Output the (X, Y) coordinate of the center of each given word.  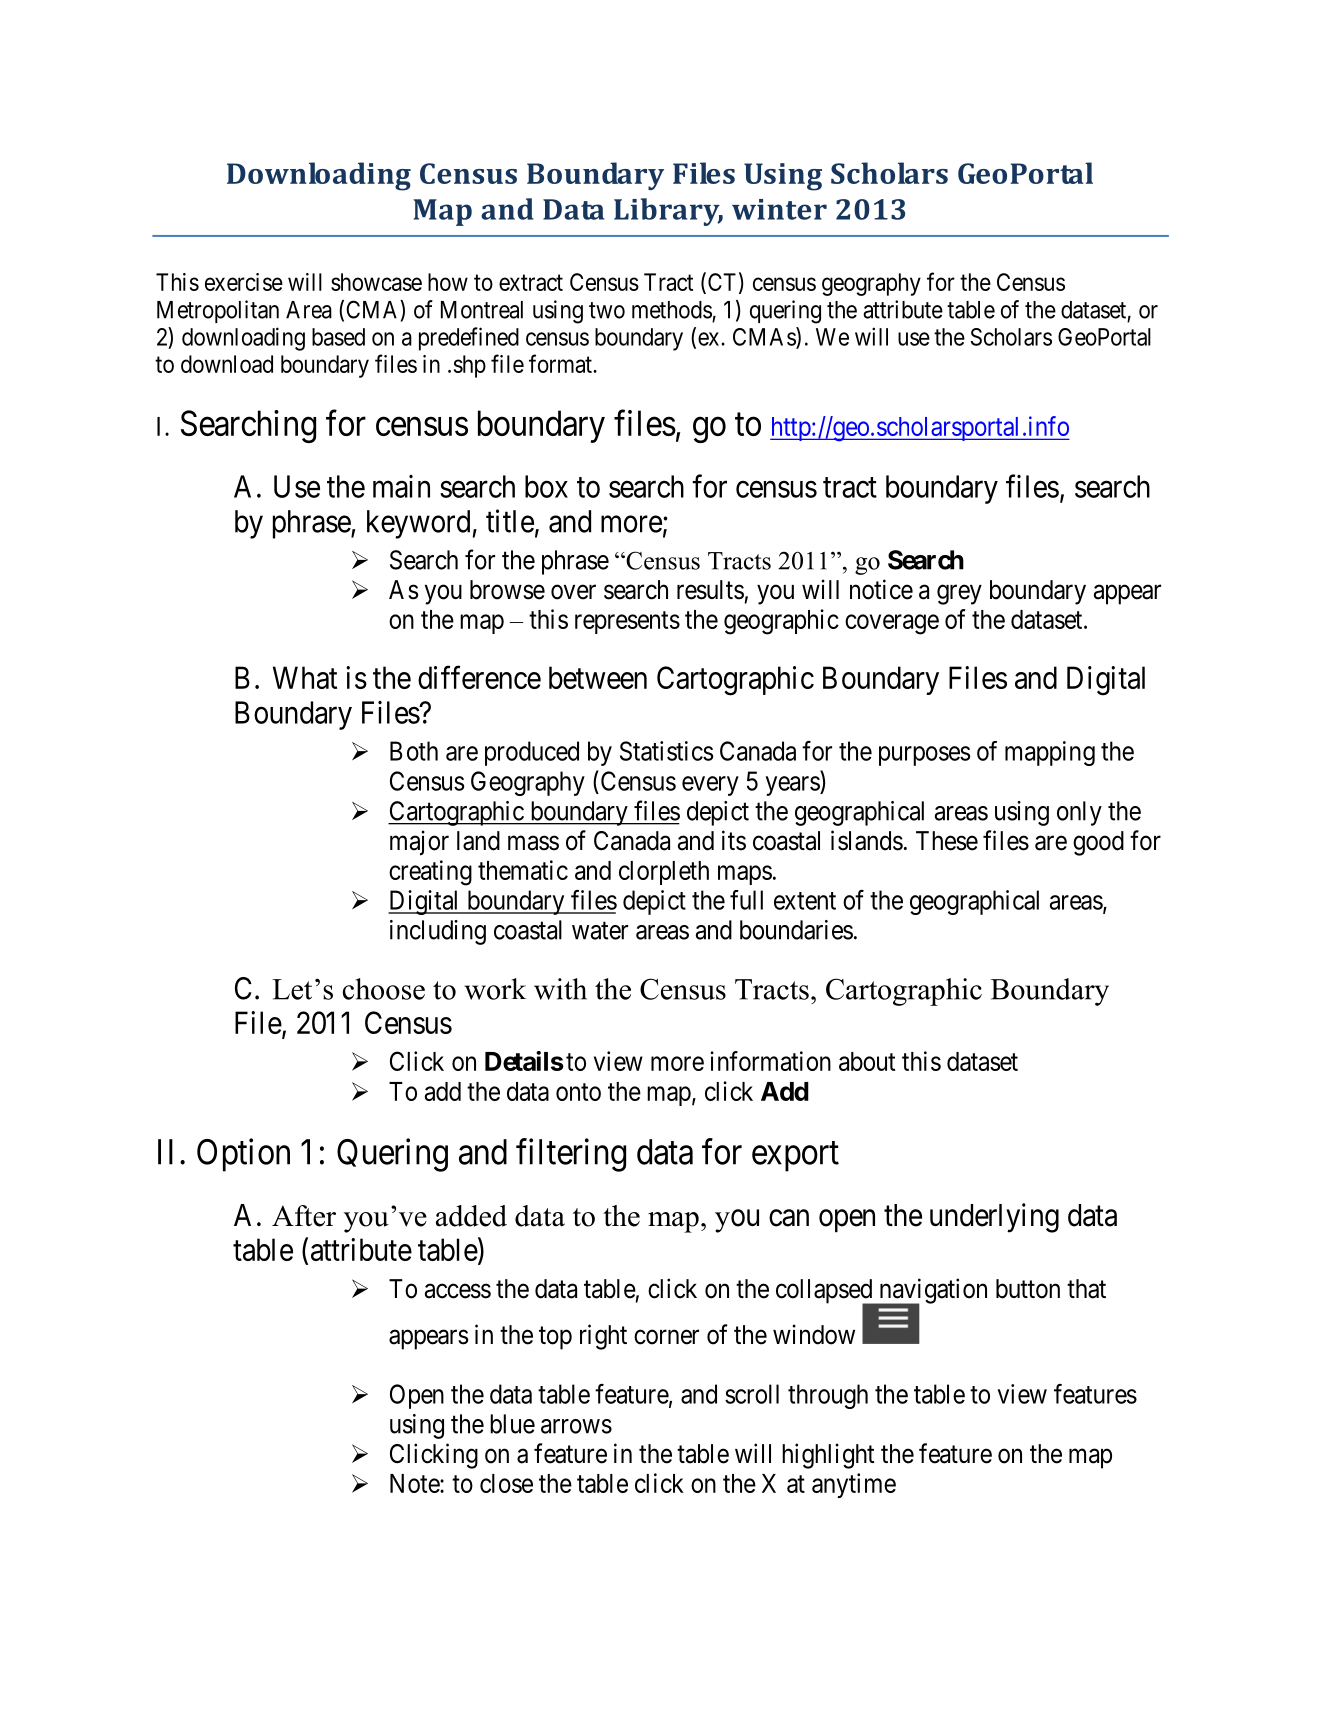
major (419, 843)
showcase (376, 282)
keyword (418, 524)
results (710, 590)
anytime (854, 1485)
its (734, 840)
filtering (571, 1155)
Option (243, 1155)
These (947, 841)
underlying (994, 1218)
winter (779, 209)
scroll (752, 1394)
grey (959, 595)
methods (672, 310)
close (506, 1483)
